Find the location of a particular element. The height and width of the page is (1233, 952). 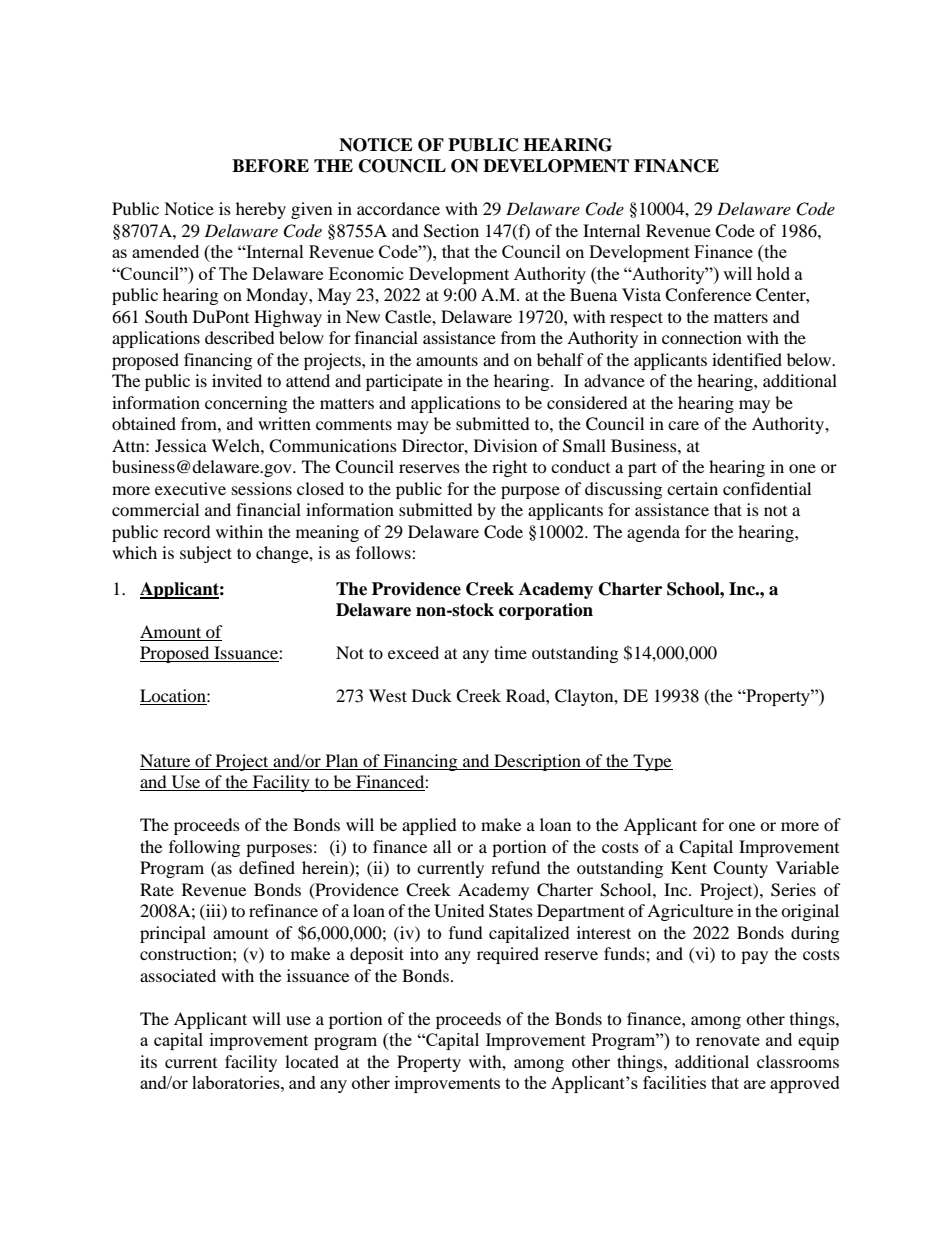

hold is located at coordinates (773, 273).
